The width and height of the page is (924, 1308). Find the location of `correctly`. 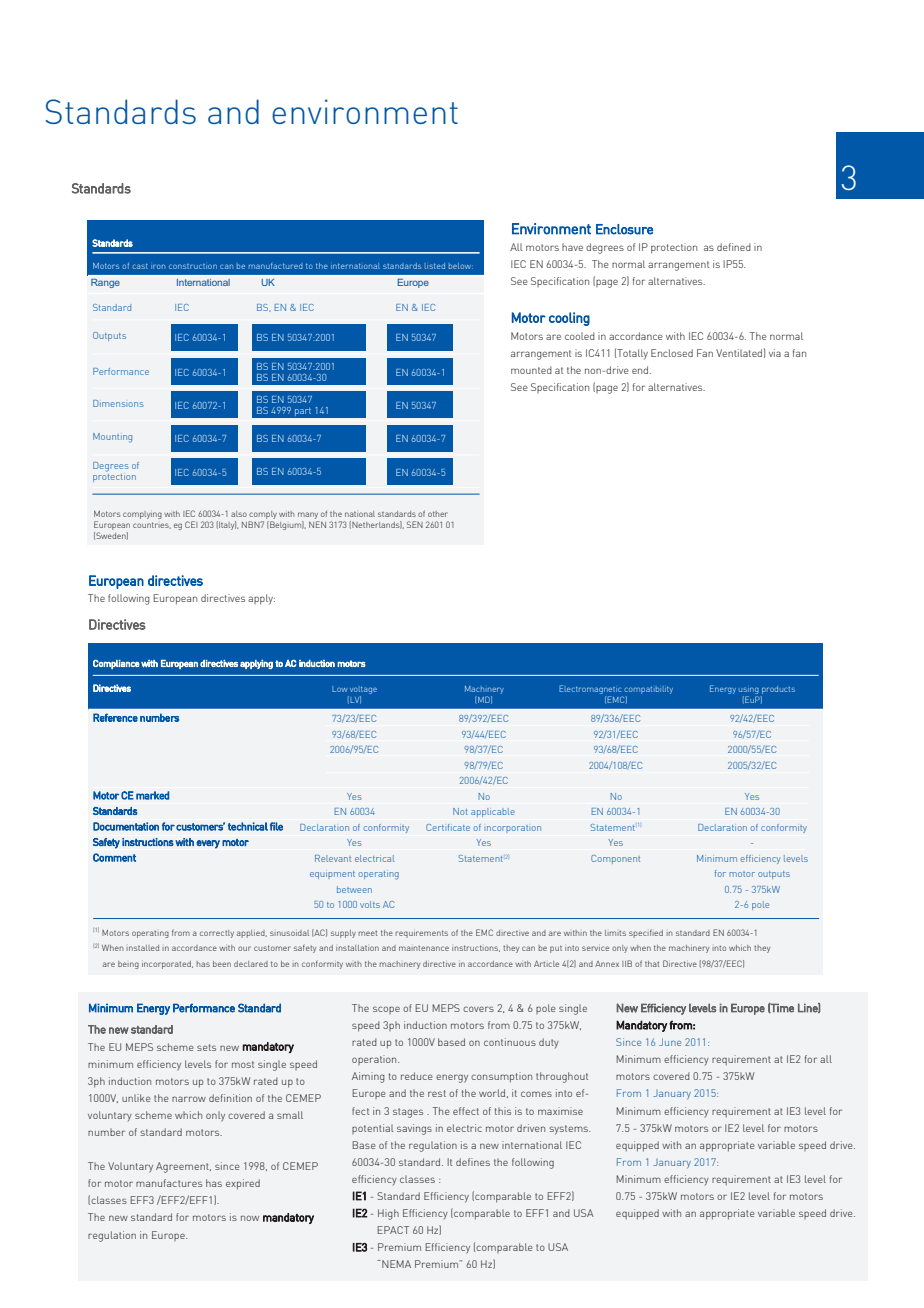

correctly is located at coordinates (217, 934).
